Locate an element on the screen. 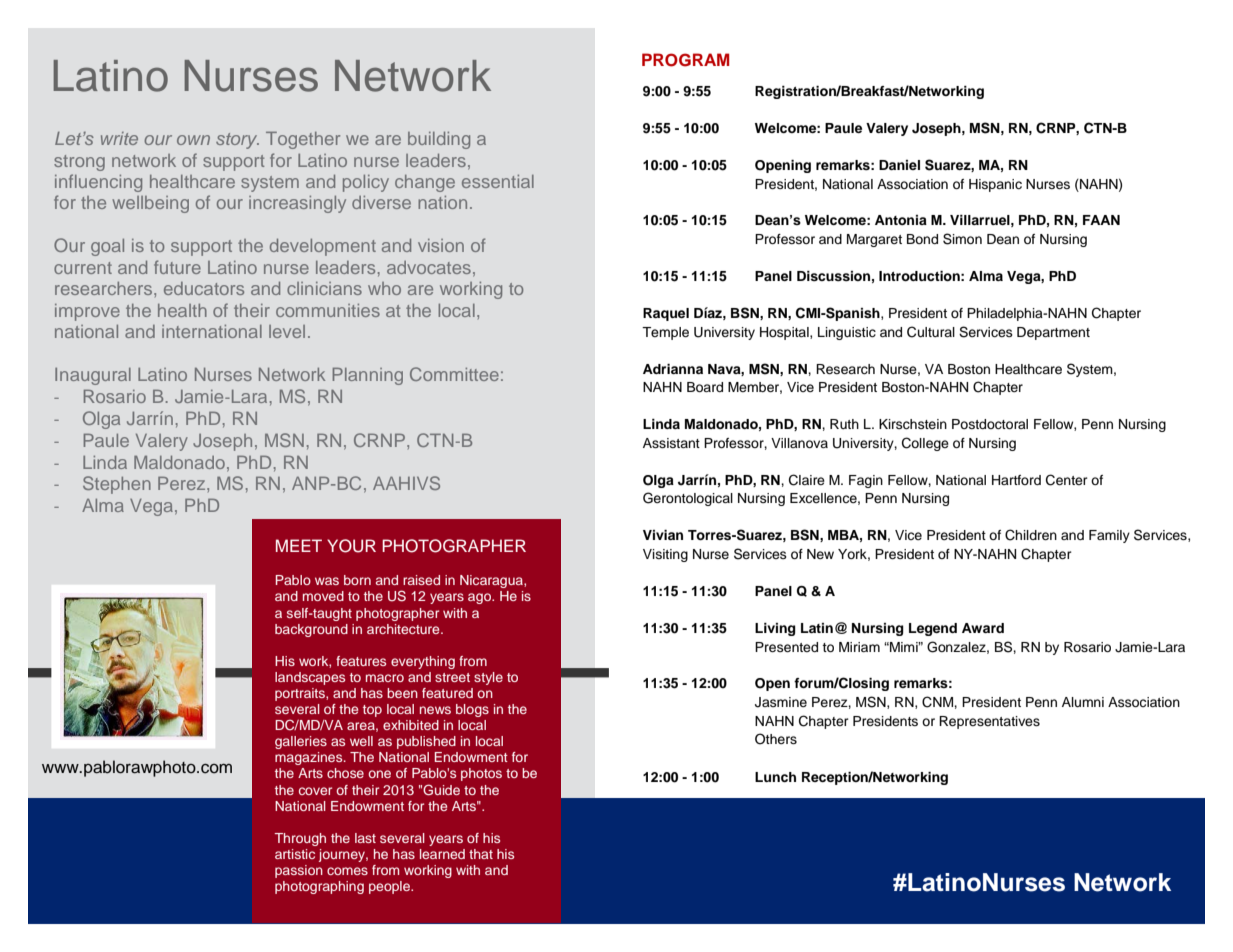 This screenshot has height=952, width=1233. landscapes is located at coordinates (310, 678).
